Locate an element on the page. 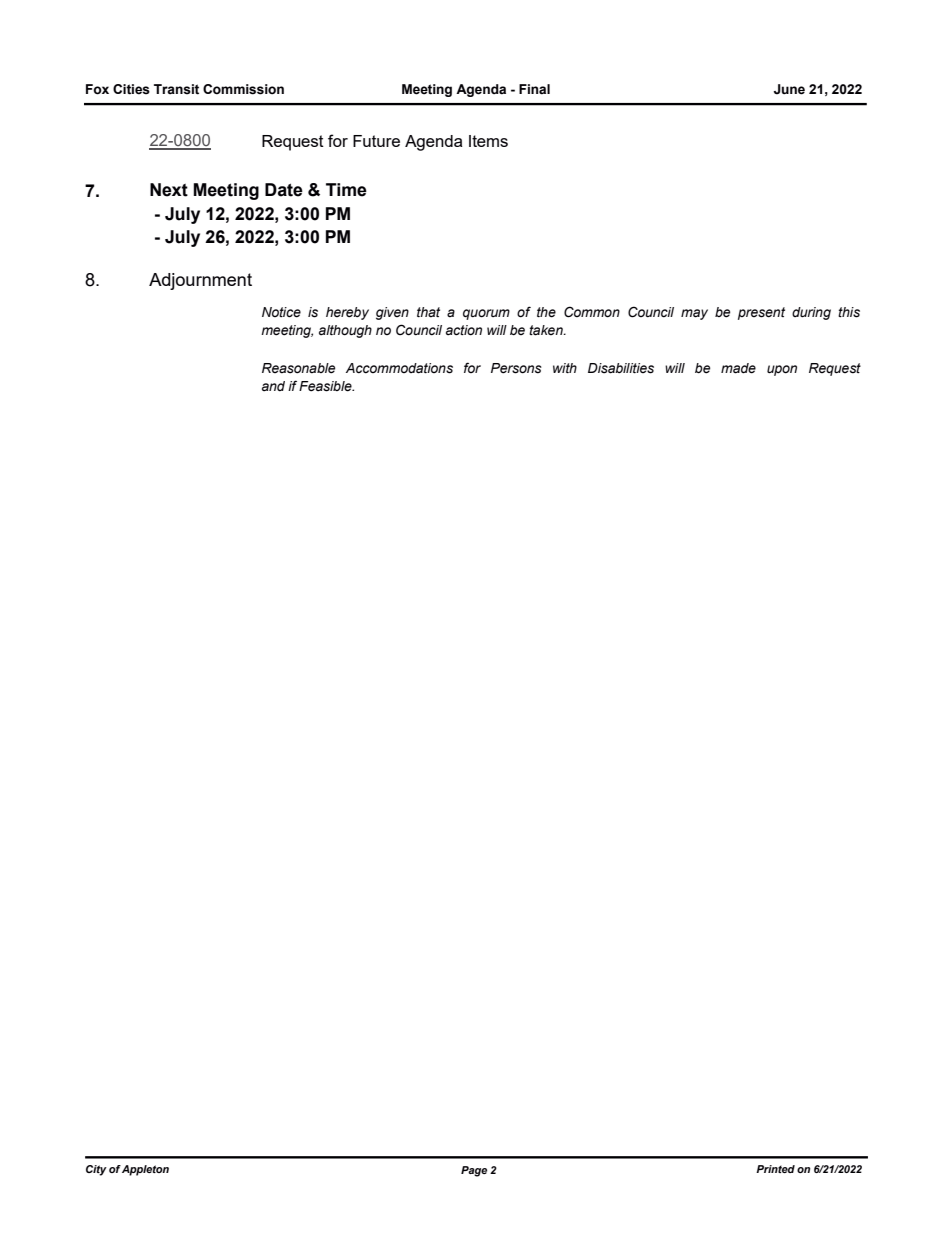 The image size is (952, 1233). upon is located at coordinates (782, 370).
